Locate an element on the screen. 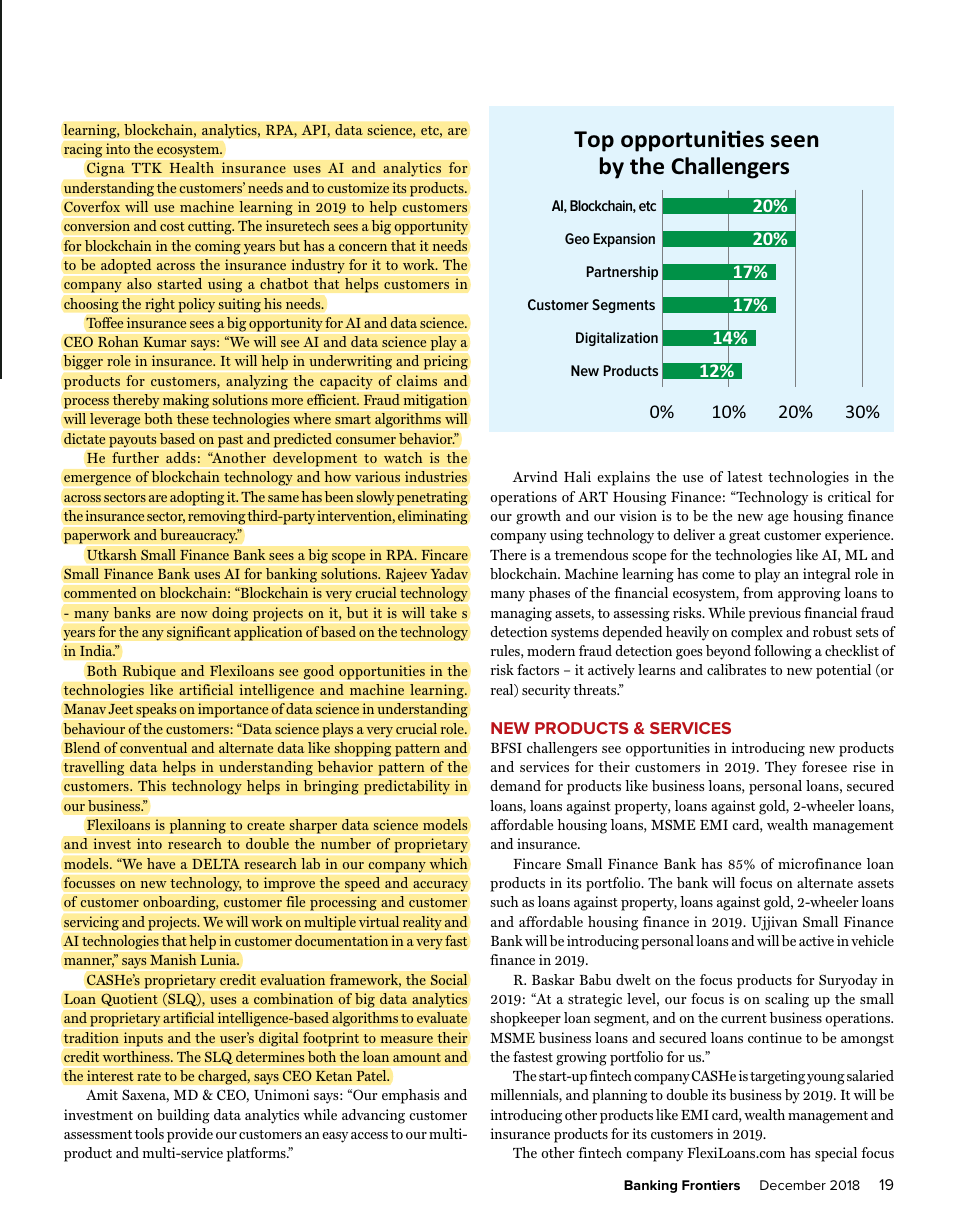 The height and width of the screenshot is (1232, 958). factors is located at coordinates (538, 669).
